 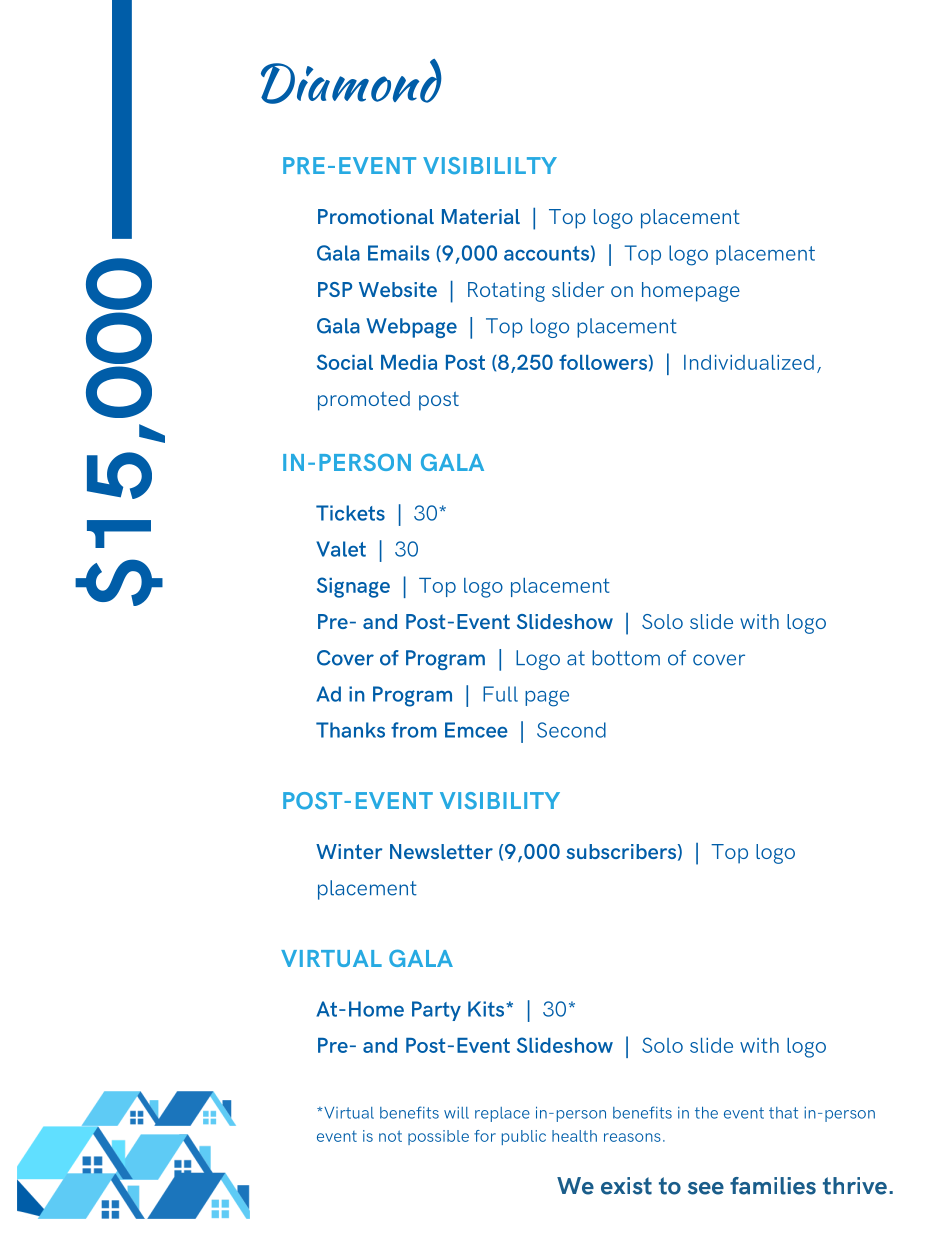 What do you see at coordinates (487, 1009) in the screenshot?
I see `Kits` at bounding box center [487, 1009].
